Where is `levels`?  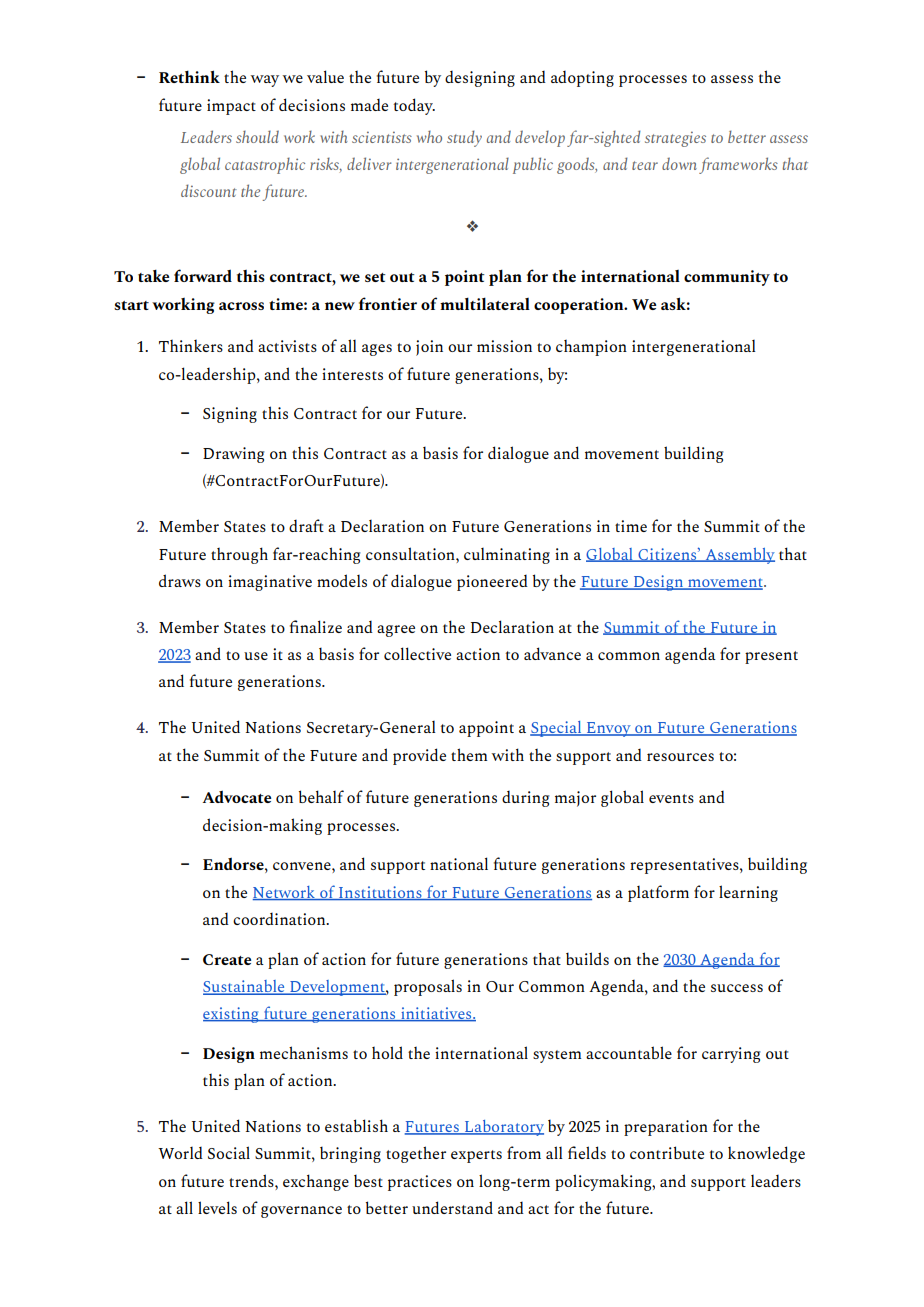
levels is located at coordinates (217, 1207).
